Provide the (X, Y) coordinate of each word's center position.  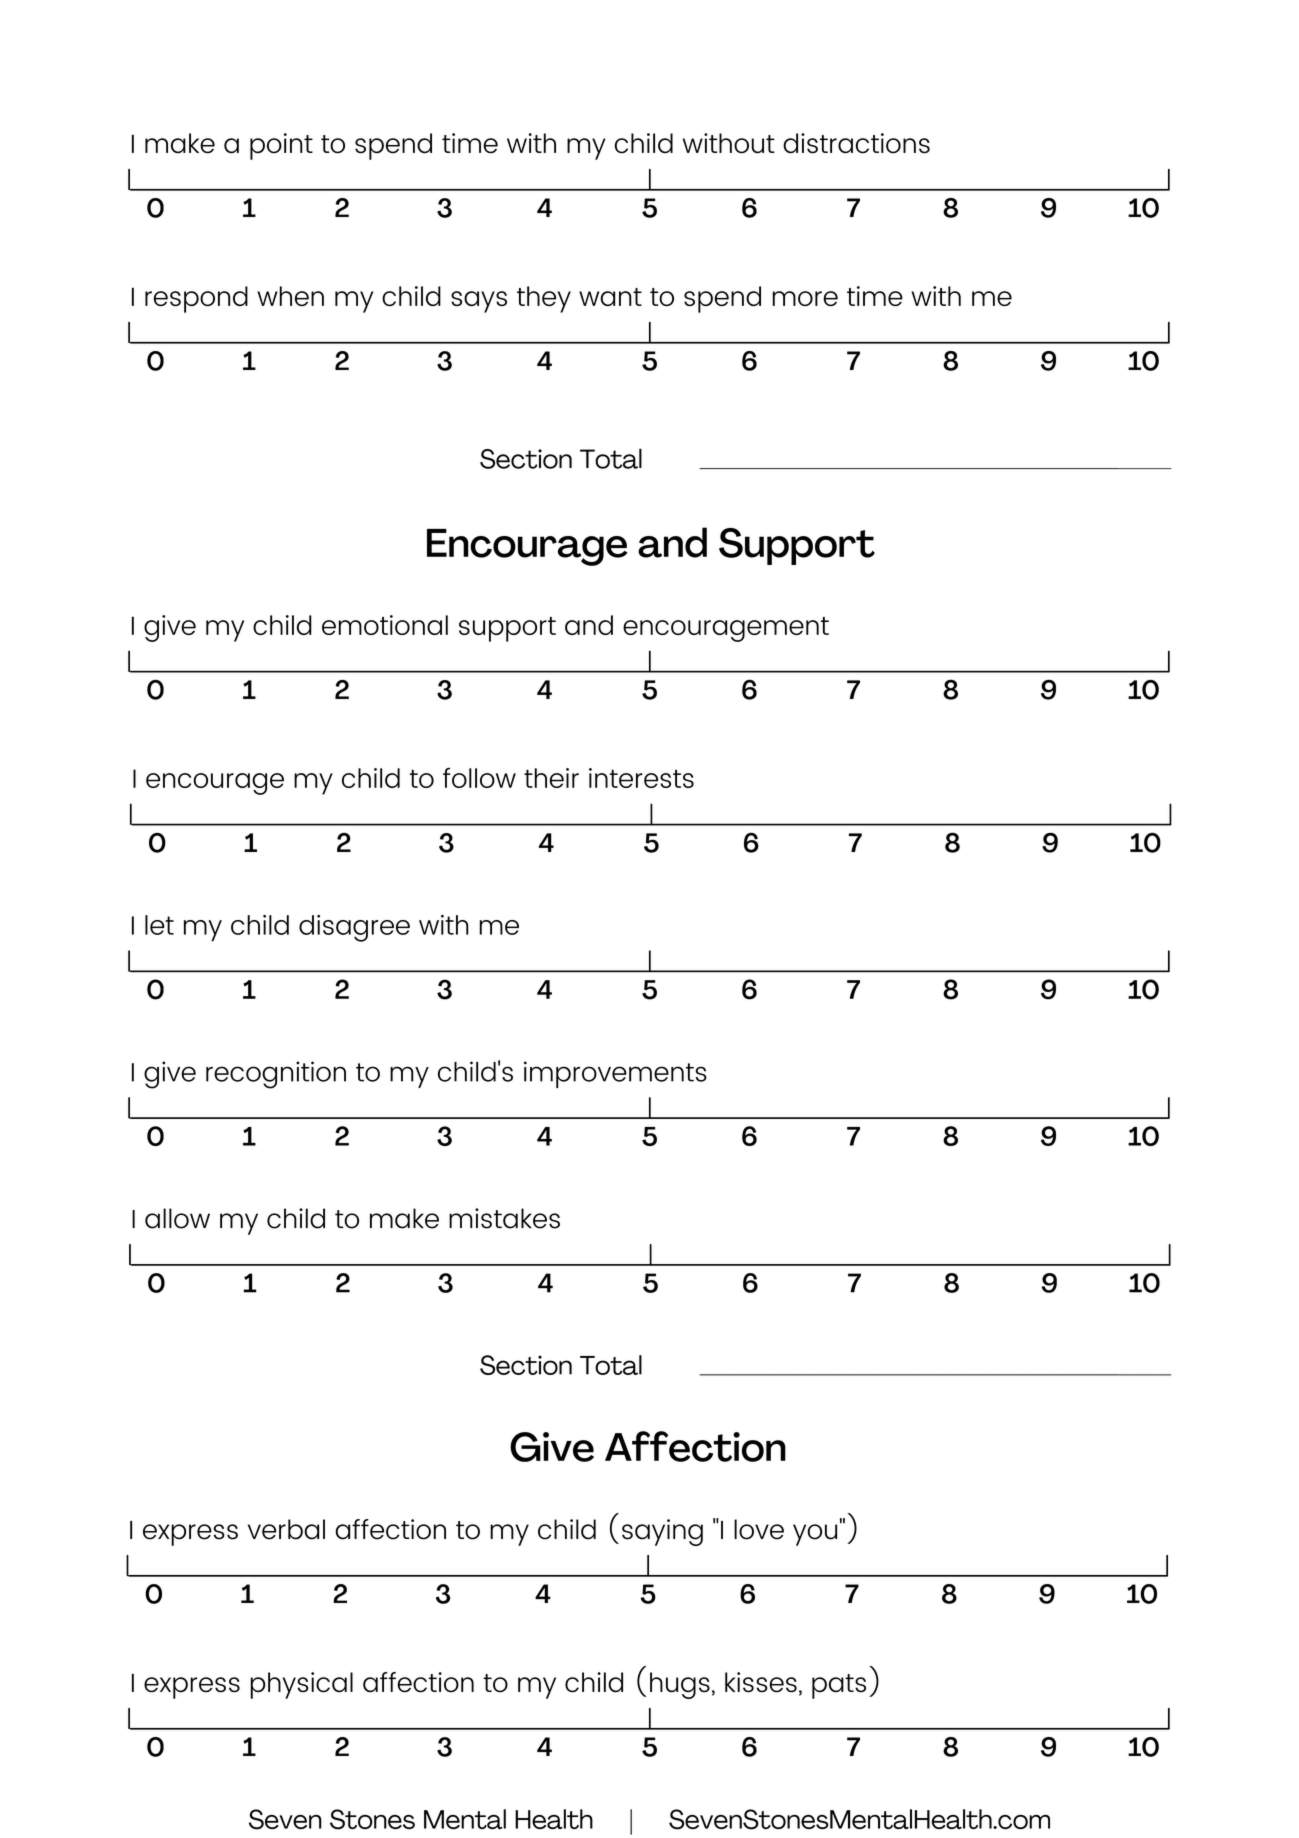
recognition (276, 1075)
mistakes (504, 1218)
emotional (385, 625)
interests (641, 778)
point (281, 146)
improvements (615, 1074)
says (479, 302)
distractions (856, 143)
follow (479, 777)
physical (302, 1685)
